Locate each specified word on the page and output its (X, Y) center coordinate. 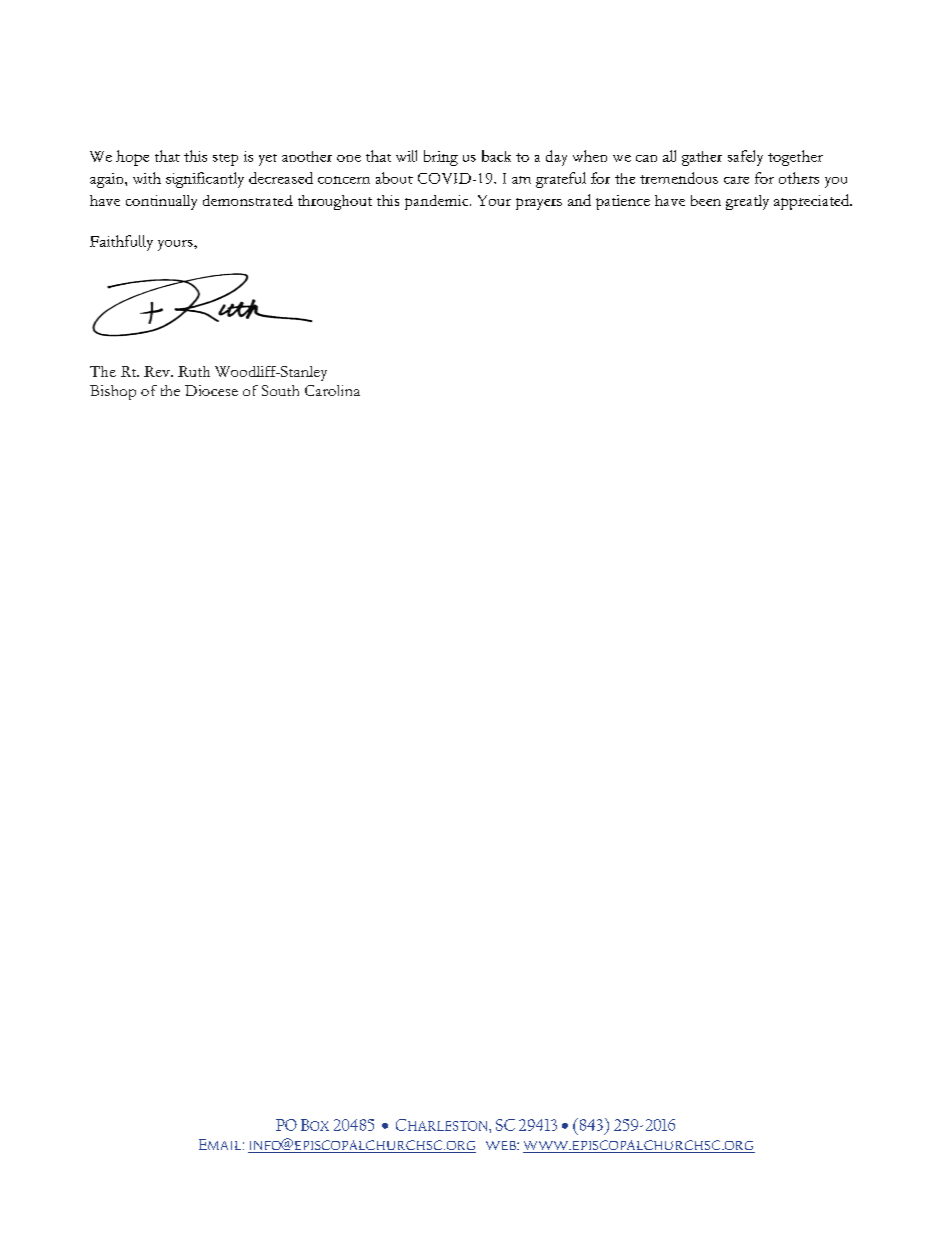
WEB (502, 1145)
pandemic (438, 202)
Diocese (211, 390)
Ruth (194, 371)
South (280, 390)
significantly (205, 180)
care (736, 180)
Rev (158, 371)
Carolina (332, 390)
